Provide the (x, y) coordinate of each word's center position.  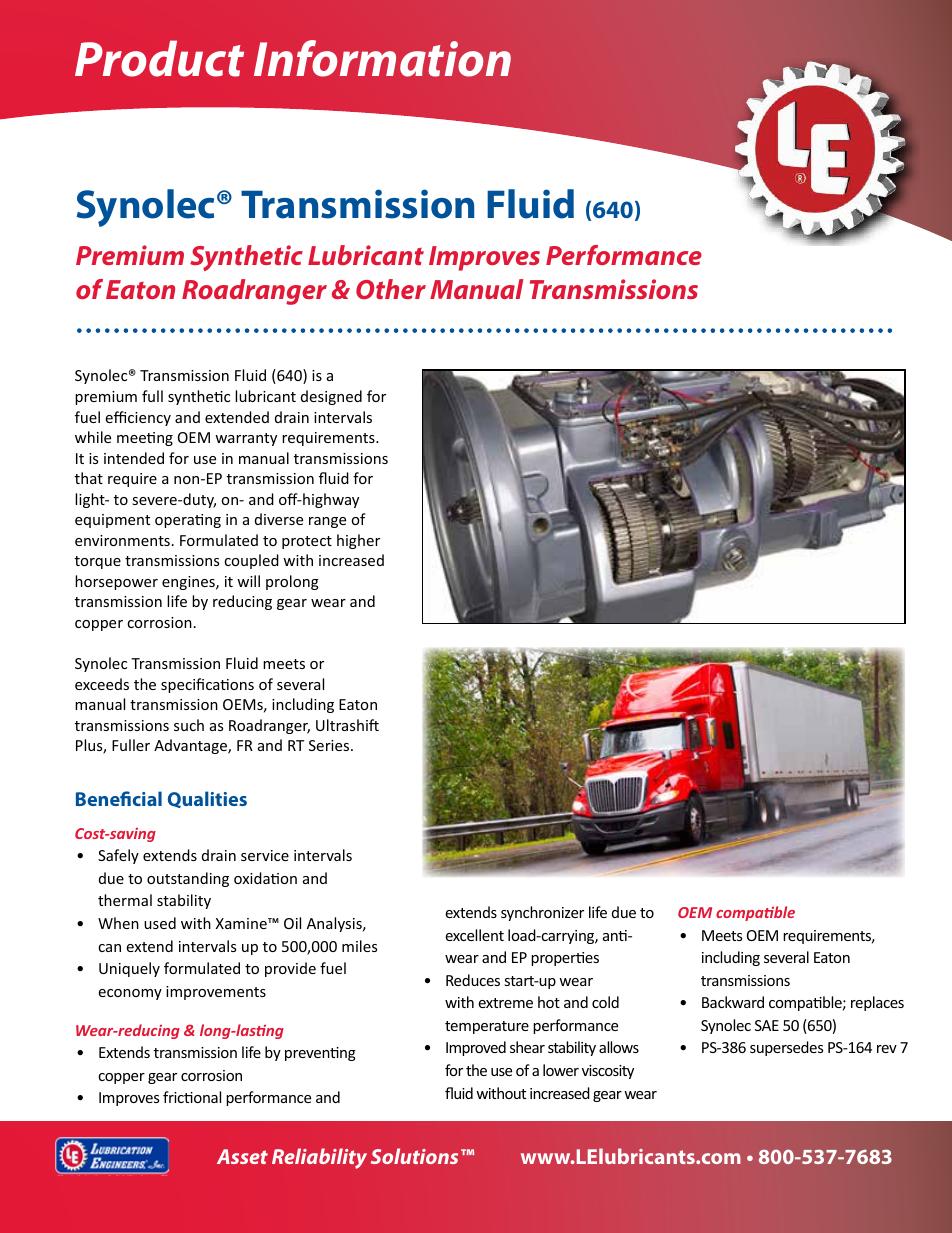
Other (391, 289)
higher (358, 541)
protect (307, 542)
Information (382, 58)
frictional (192, 1097)
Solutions (414, 1156)
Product (159, 58)
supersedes (786, 1048)
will (248, 581)
